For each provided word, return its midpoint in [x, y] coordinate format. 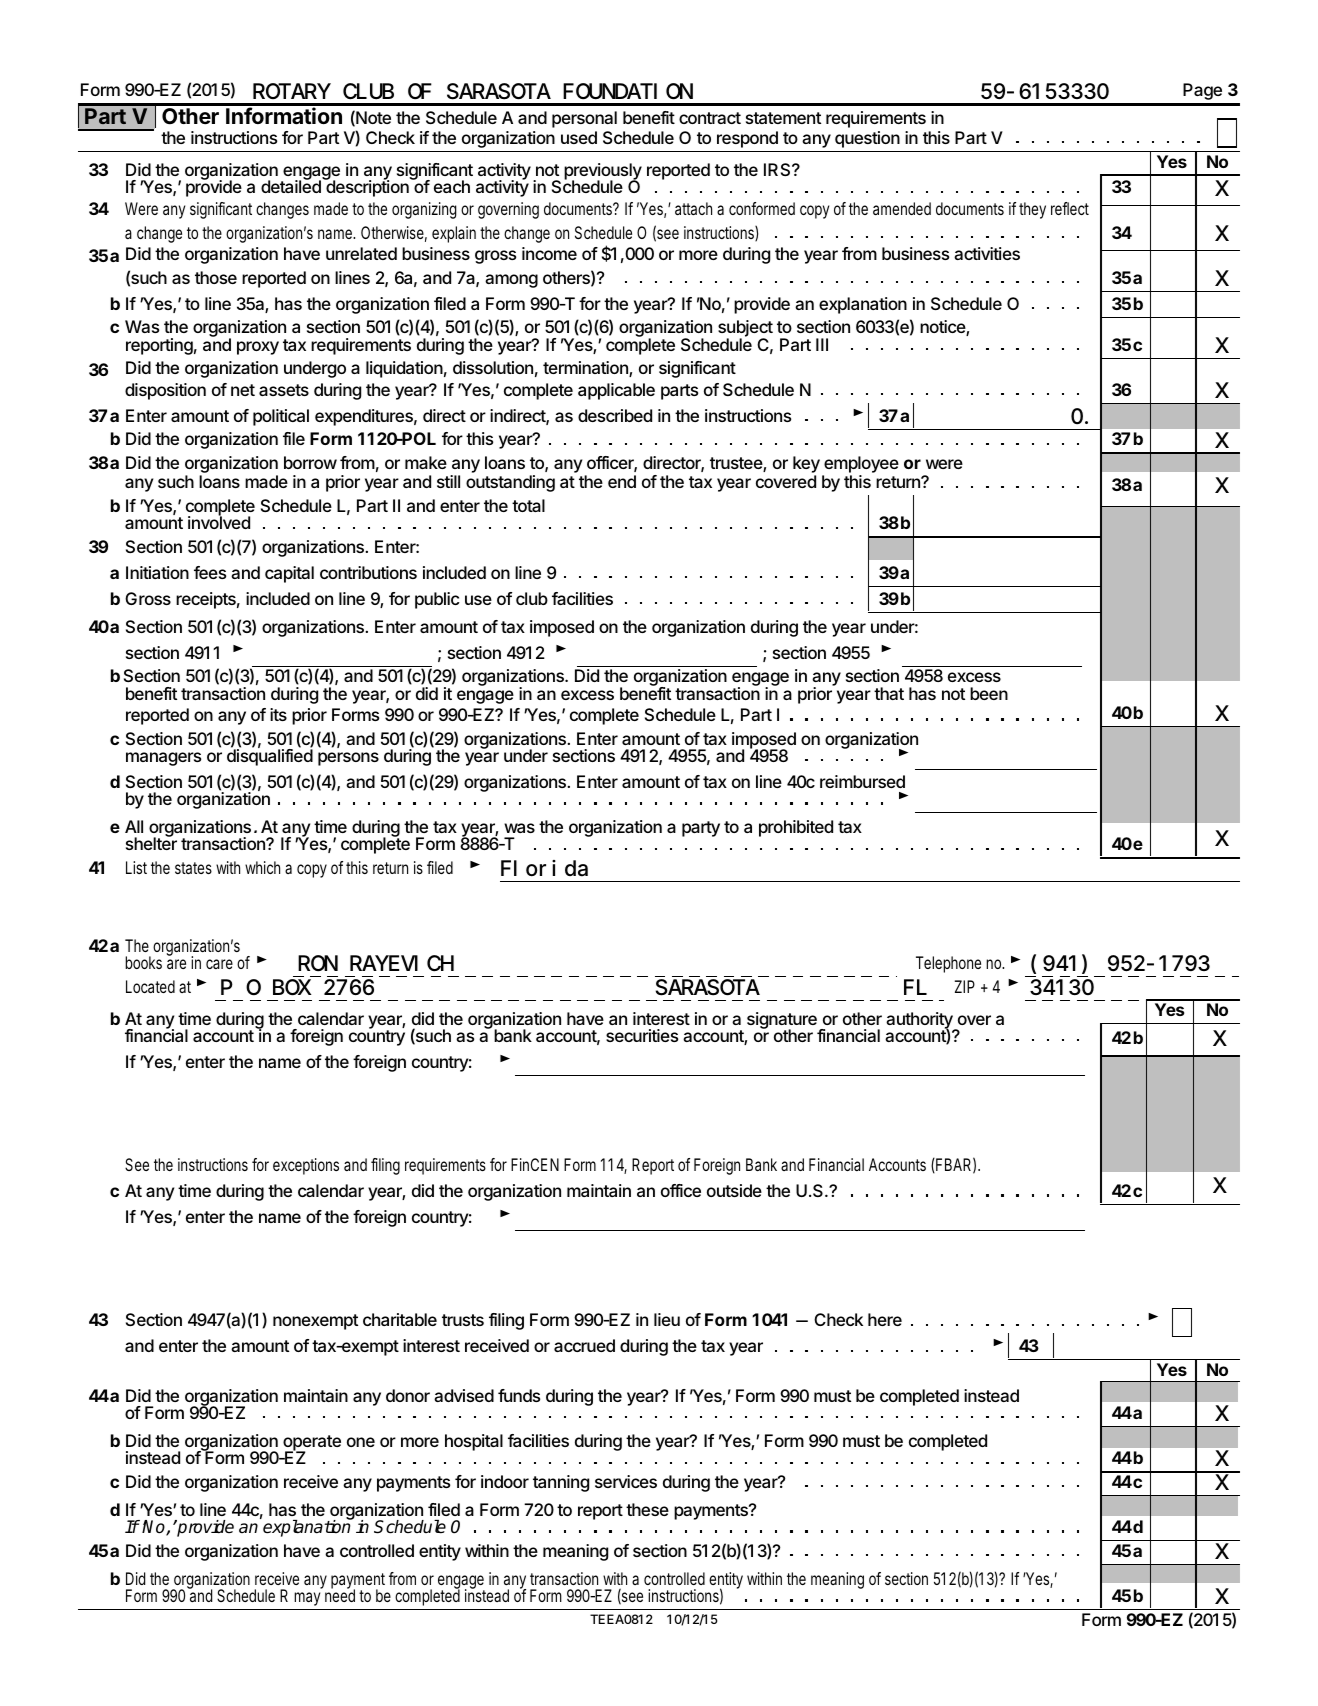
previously [603, 173]
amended [902, 208]
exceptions [306, 1166]
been [989, 693]
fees [210, 572]
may [307, 1599]
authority [920, 1021]
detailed [291, 186]
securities [642, 1035]
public [437, 600]
